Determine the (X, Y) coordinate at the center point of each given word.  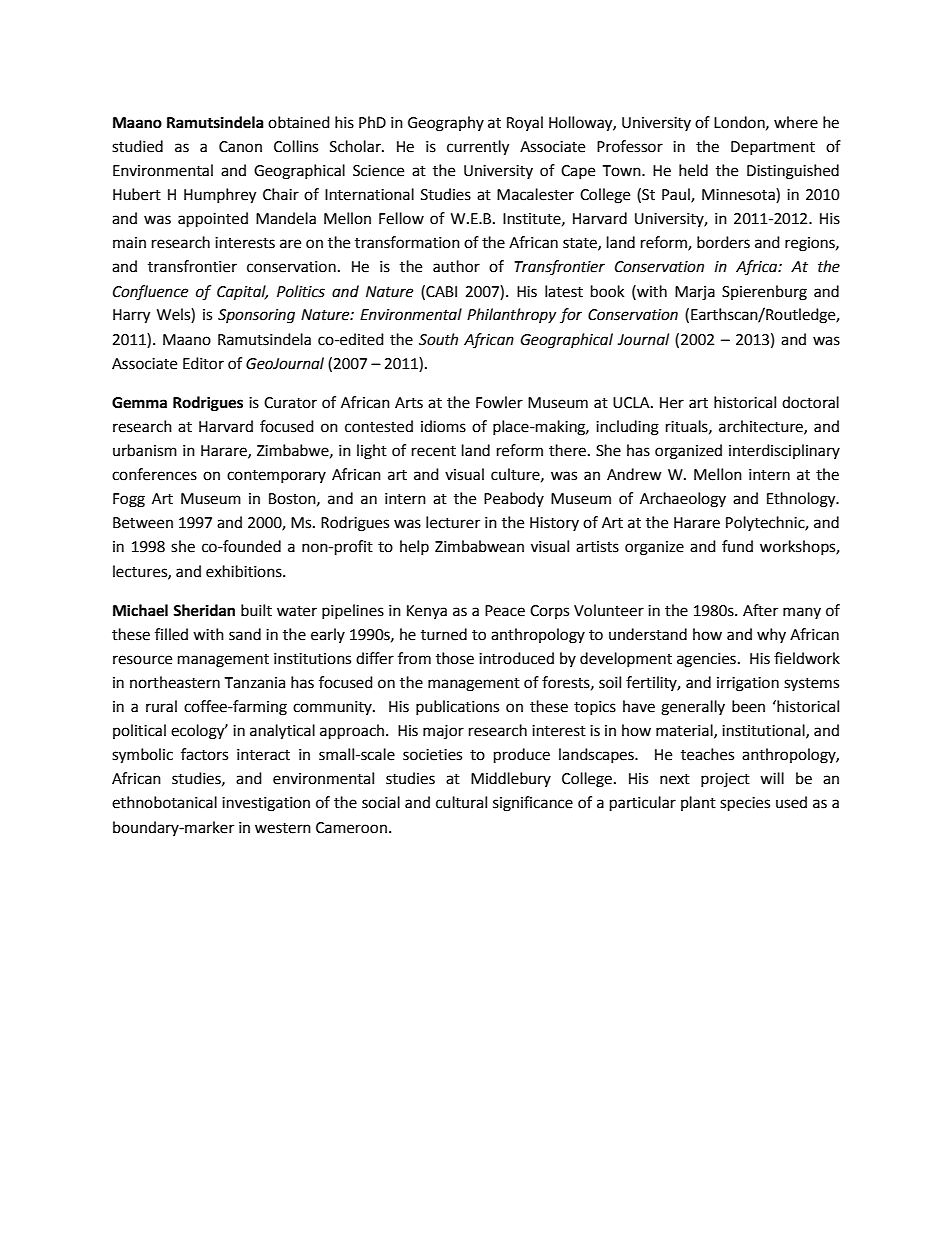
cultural (461, 802)
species (745, 804)
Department (773, 148)
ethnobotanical (164, 802)
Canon (240, 147)
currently (478, 148)
